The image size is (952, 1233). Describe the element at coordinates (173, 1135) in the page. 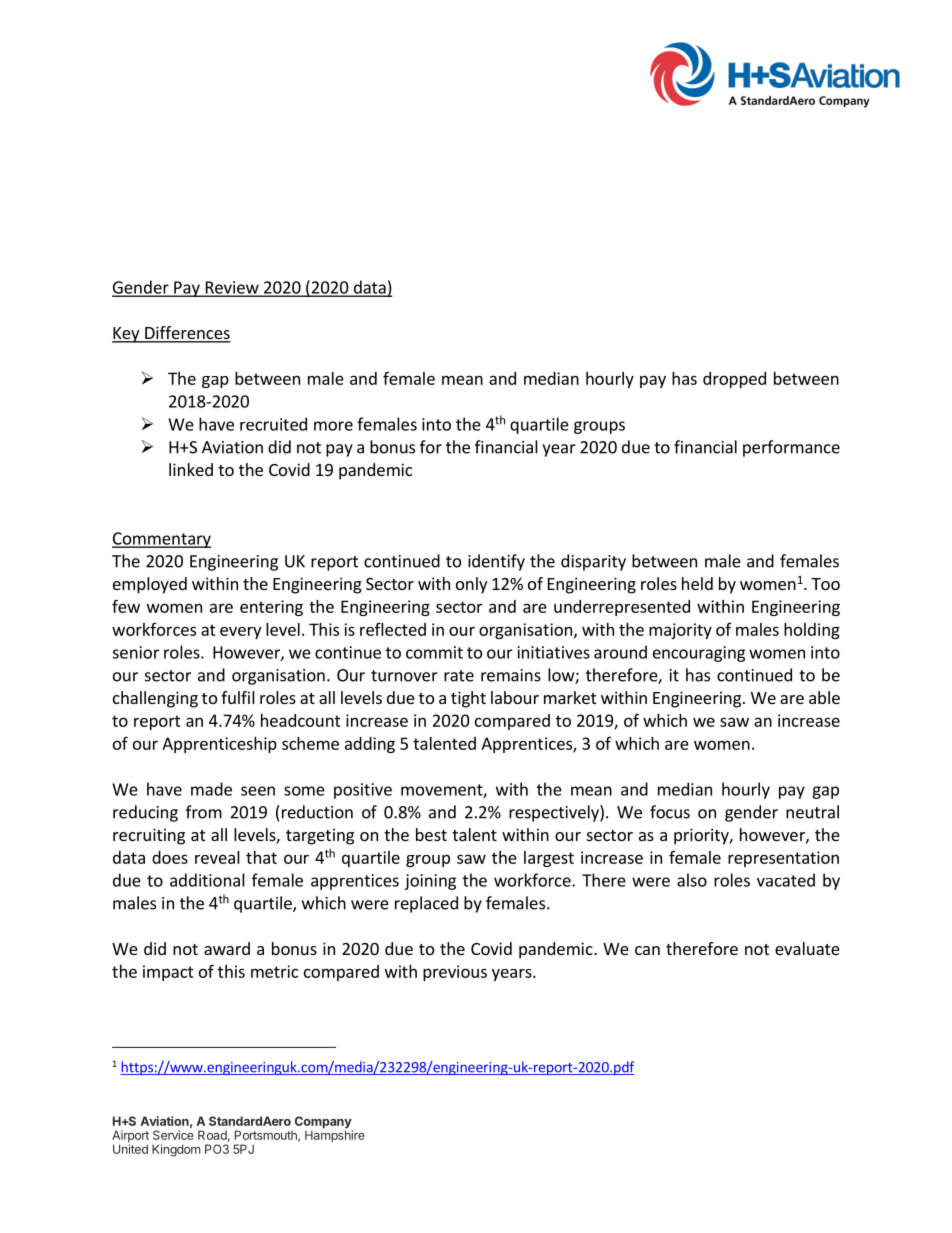

I see `Service` at that location.
